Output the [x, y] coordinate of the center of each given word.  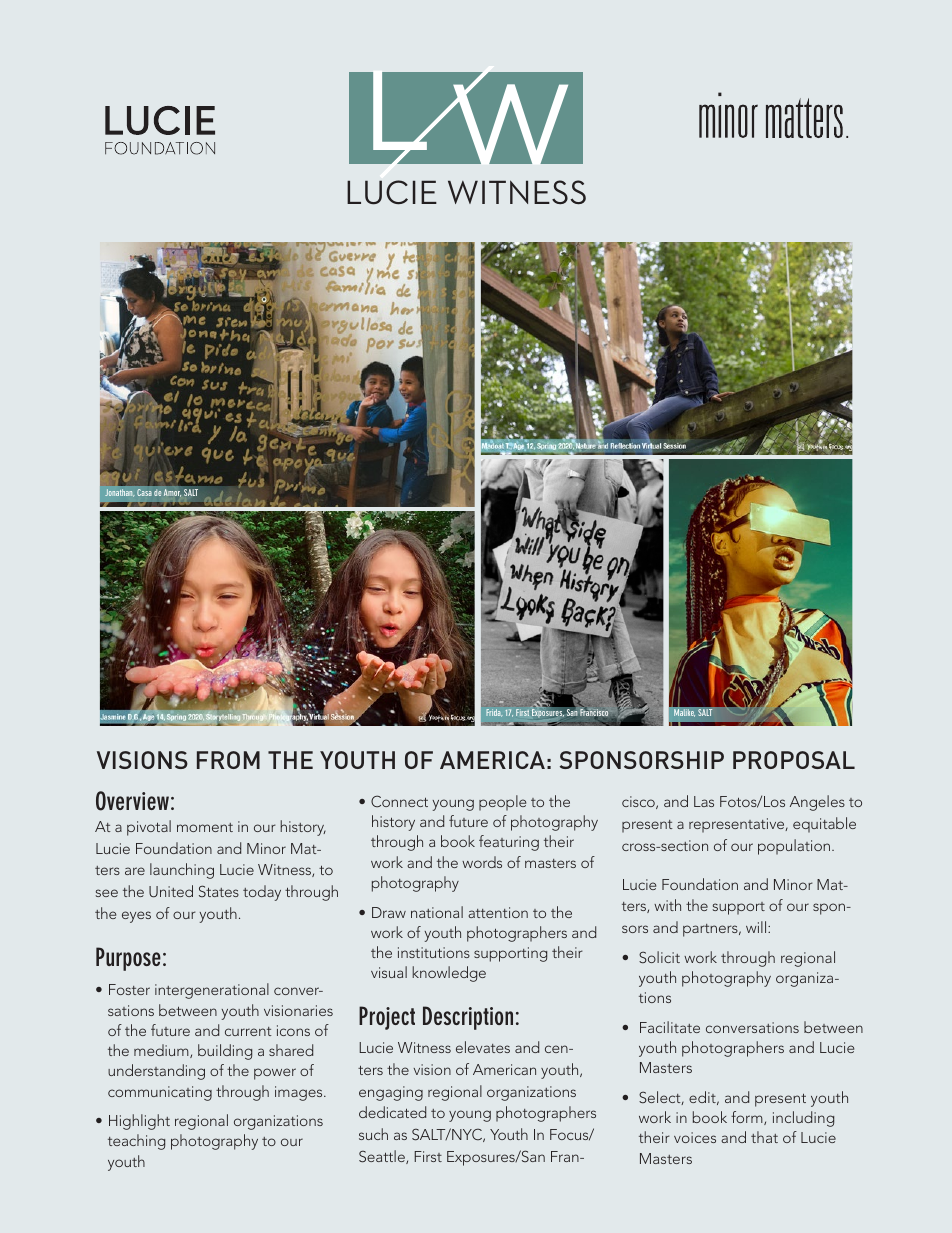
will [757, 927]
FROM [228, 760]
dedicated [392, 1112]
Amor [172, 493]
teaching [136, 1142]
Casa [144, 492]
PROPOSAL [794, 760]
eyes [136, 917]
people [502, 803]
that [764, 1137]
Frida [494, 713]
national [437, 912]
